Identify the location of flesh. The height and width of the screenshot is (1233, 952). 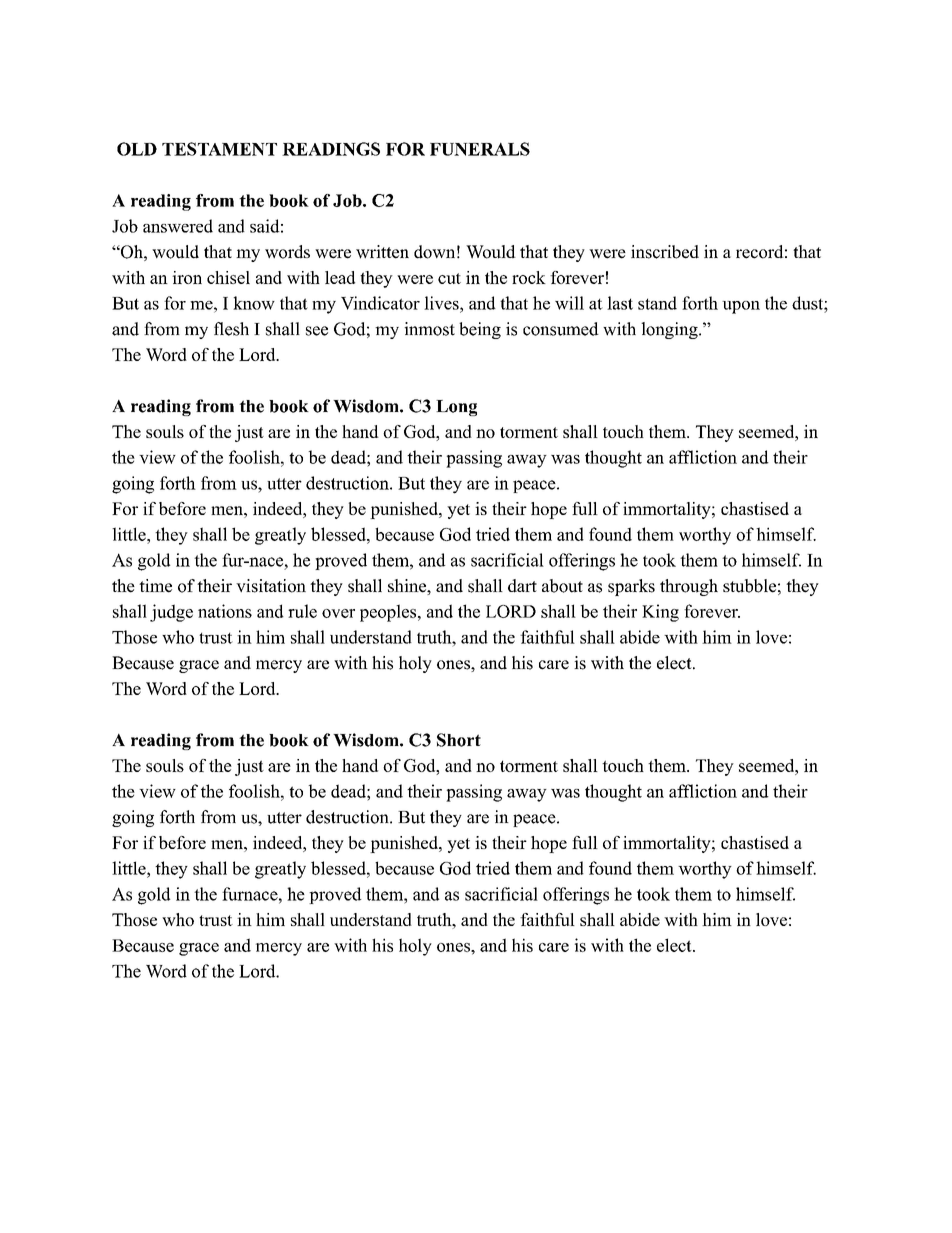
(231, 329).
